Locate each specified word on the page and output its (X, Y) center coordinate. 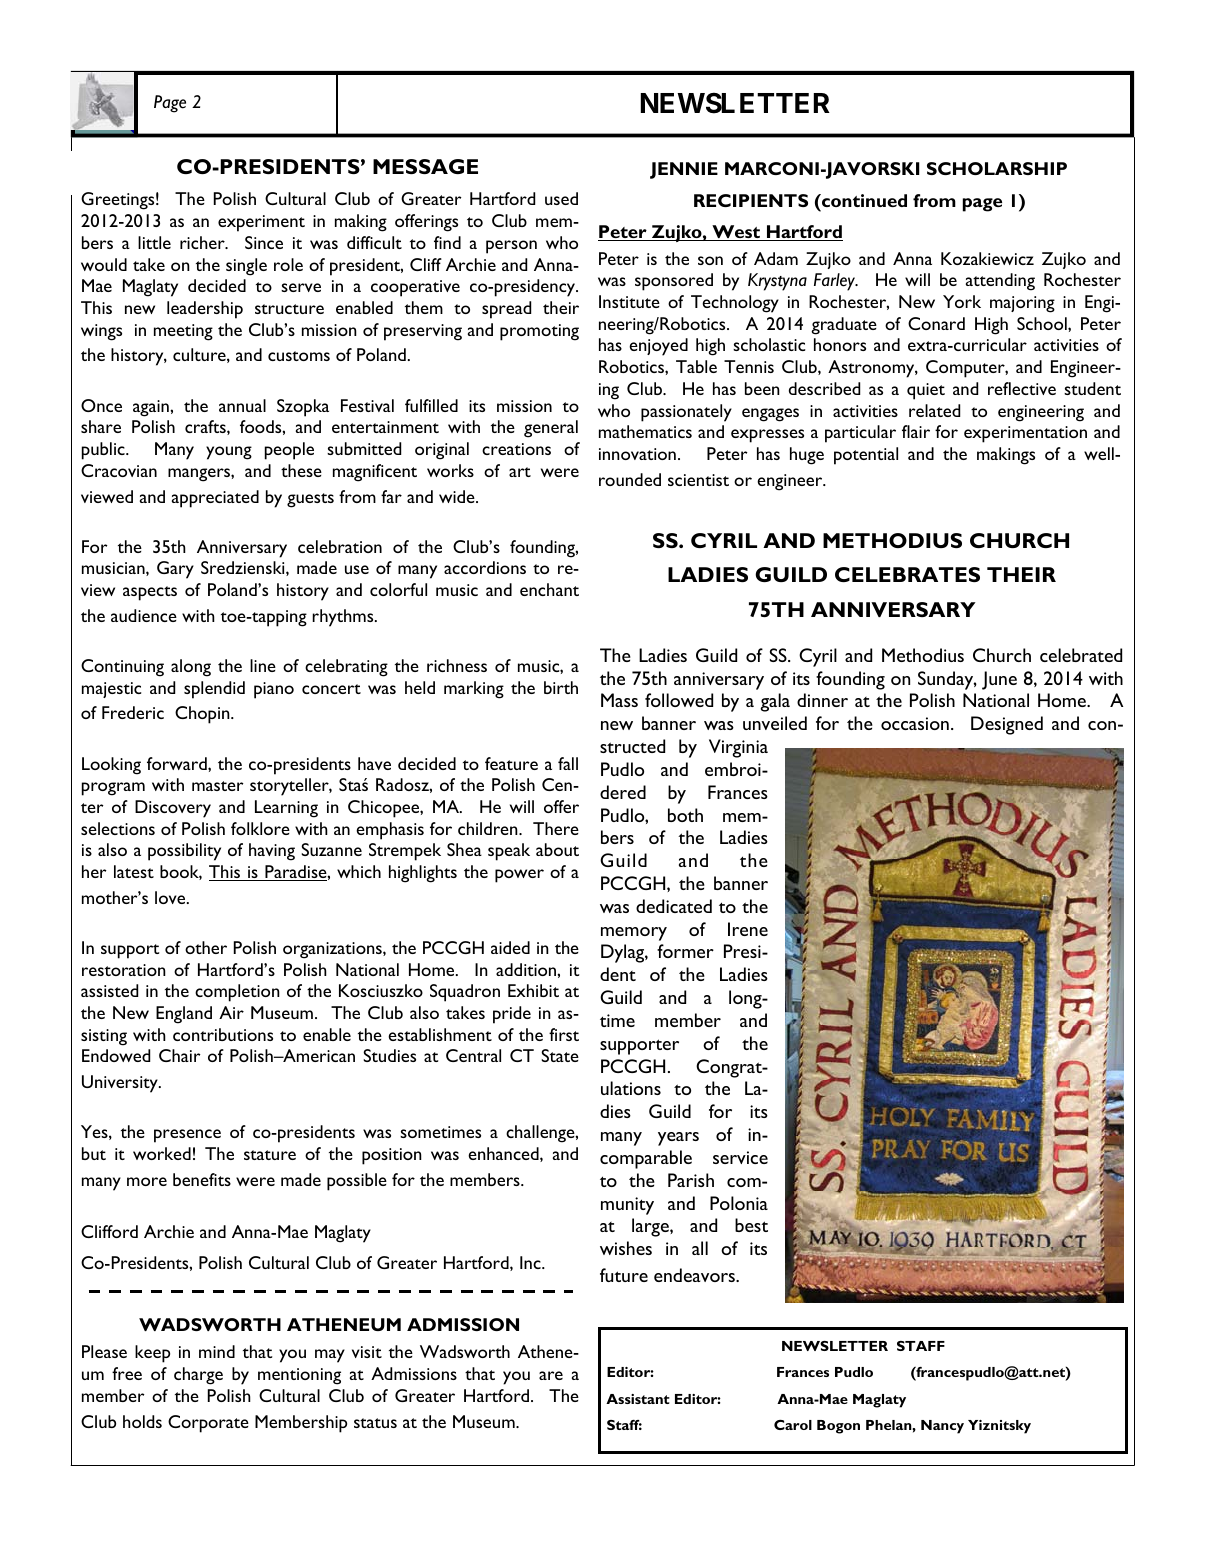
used (561, 198)
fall (568, 763)
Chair (180, 1055)
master (218, 786)
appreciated (215, 499)
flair (916, 431)
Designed (1007, 725)
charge (198, 1376)
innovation (637, 454)
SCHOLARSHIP (997, 168)
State (560, 1055)
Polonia (739, 1203)
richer (203, 242)
